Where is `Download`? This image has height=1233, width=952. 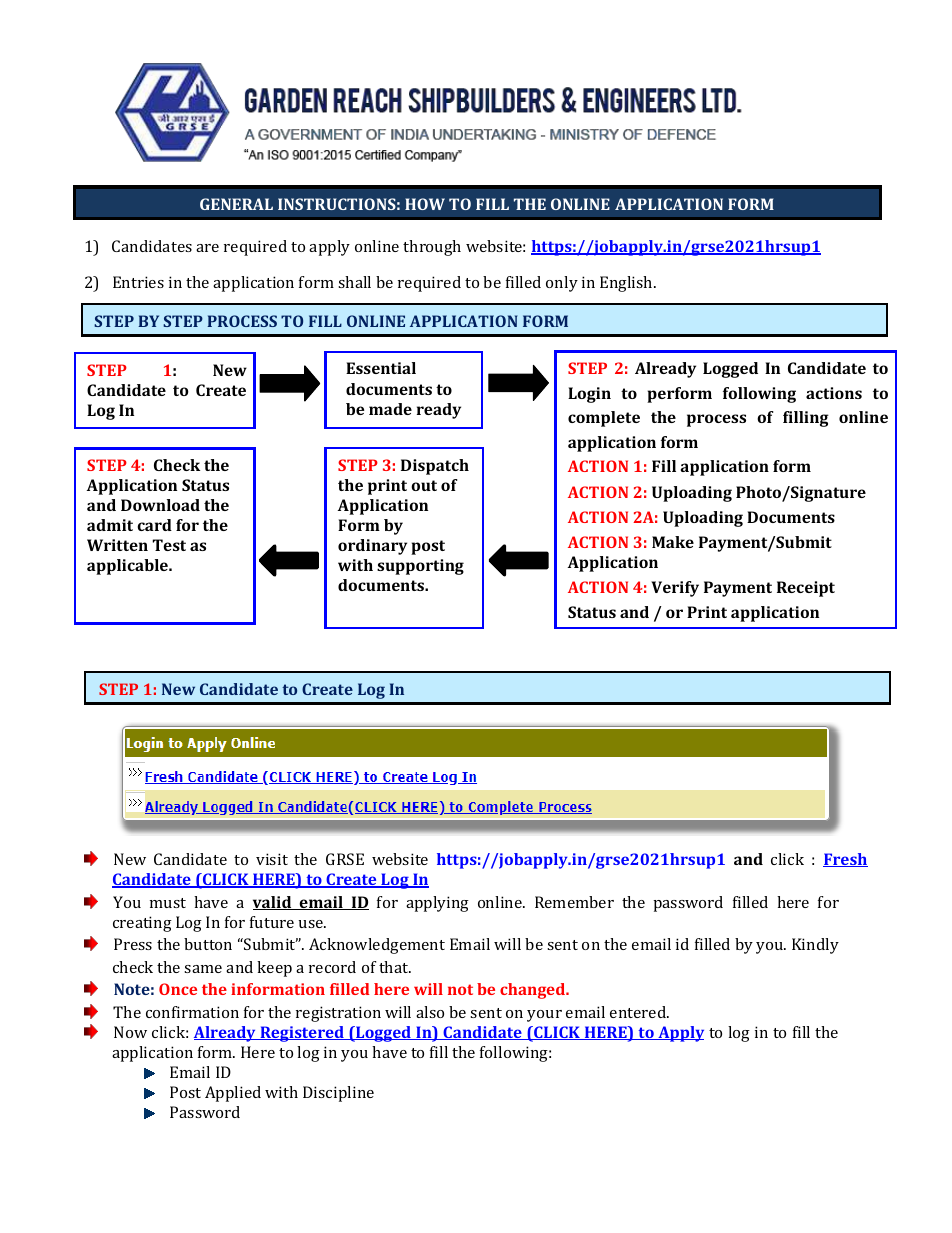 Download is located at coordinates (160, 505).
